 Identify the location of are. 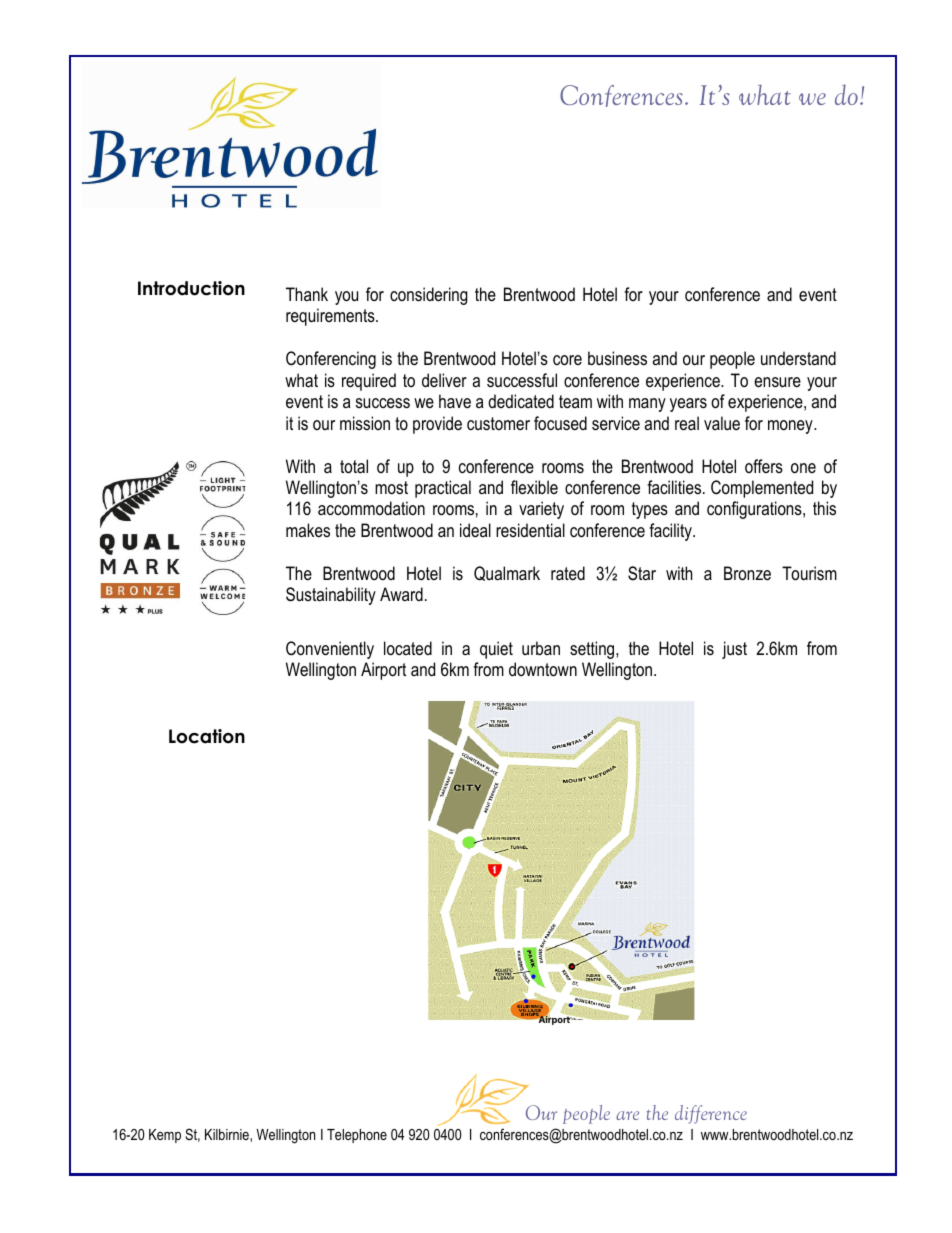
(627, 1115).
